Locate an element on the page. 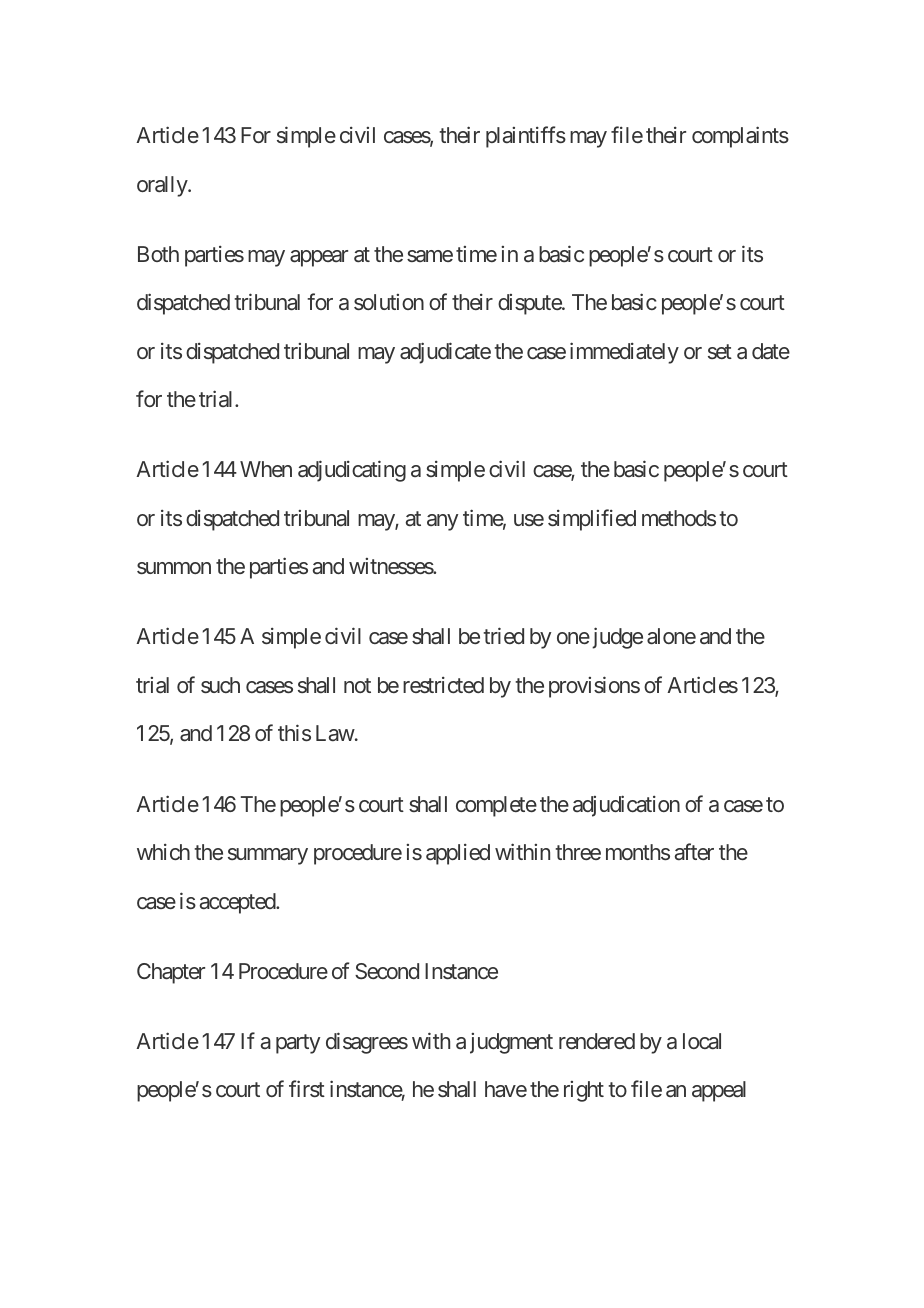 This image has width=924, height=1308. complete is located at coordinates (496, 806).
